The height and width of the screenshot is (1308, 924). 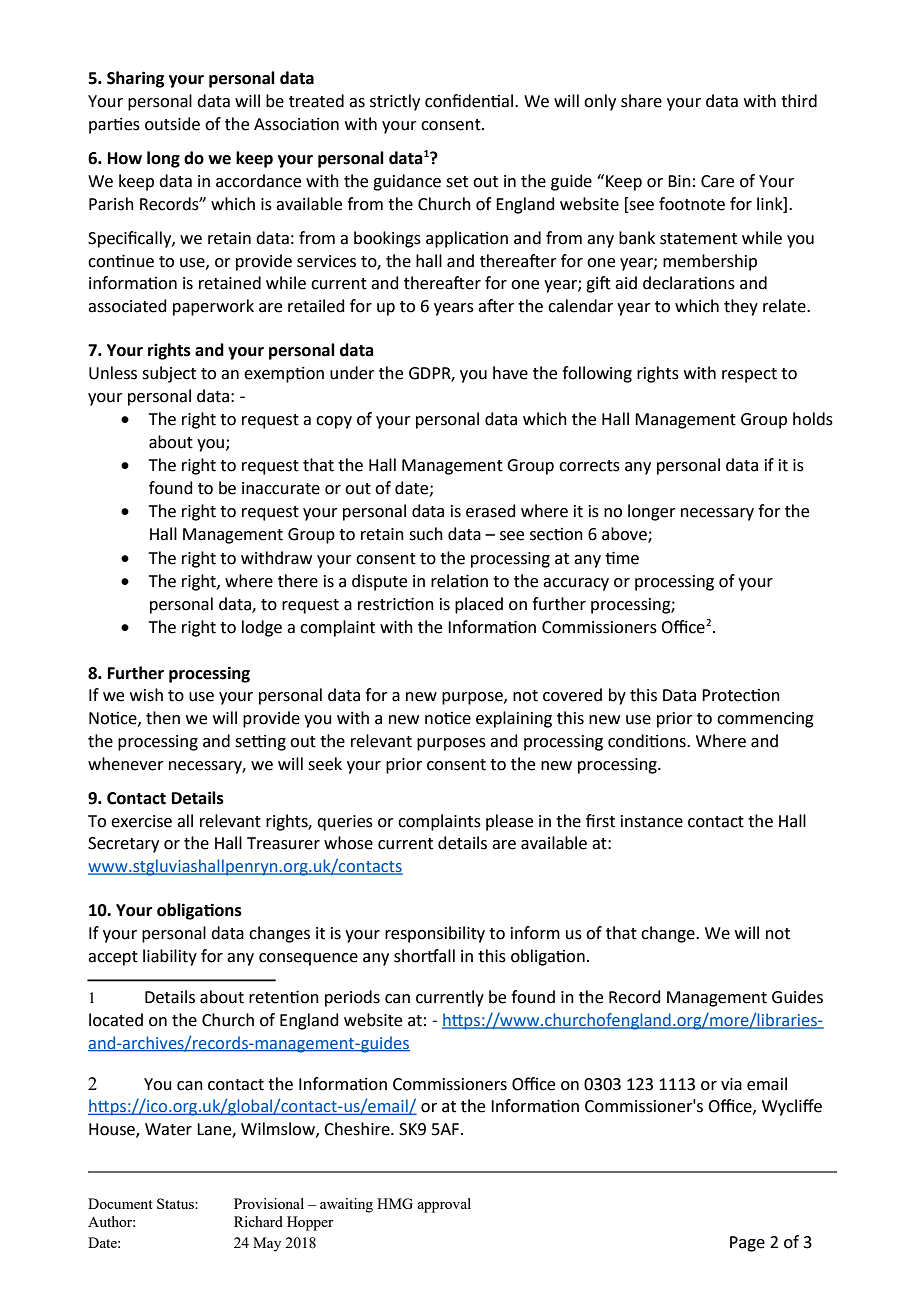 What do you see at coordinates (444, 1205) in the screenshot?
I see `approval` at bounding box center [444, 1205].
